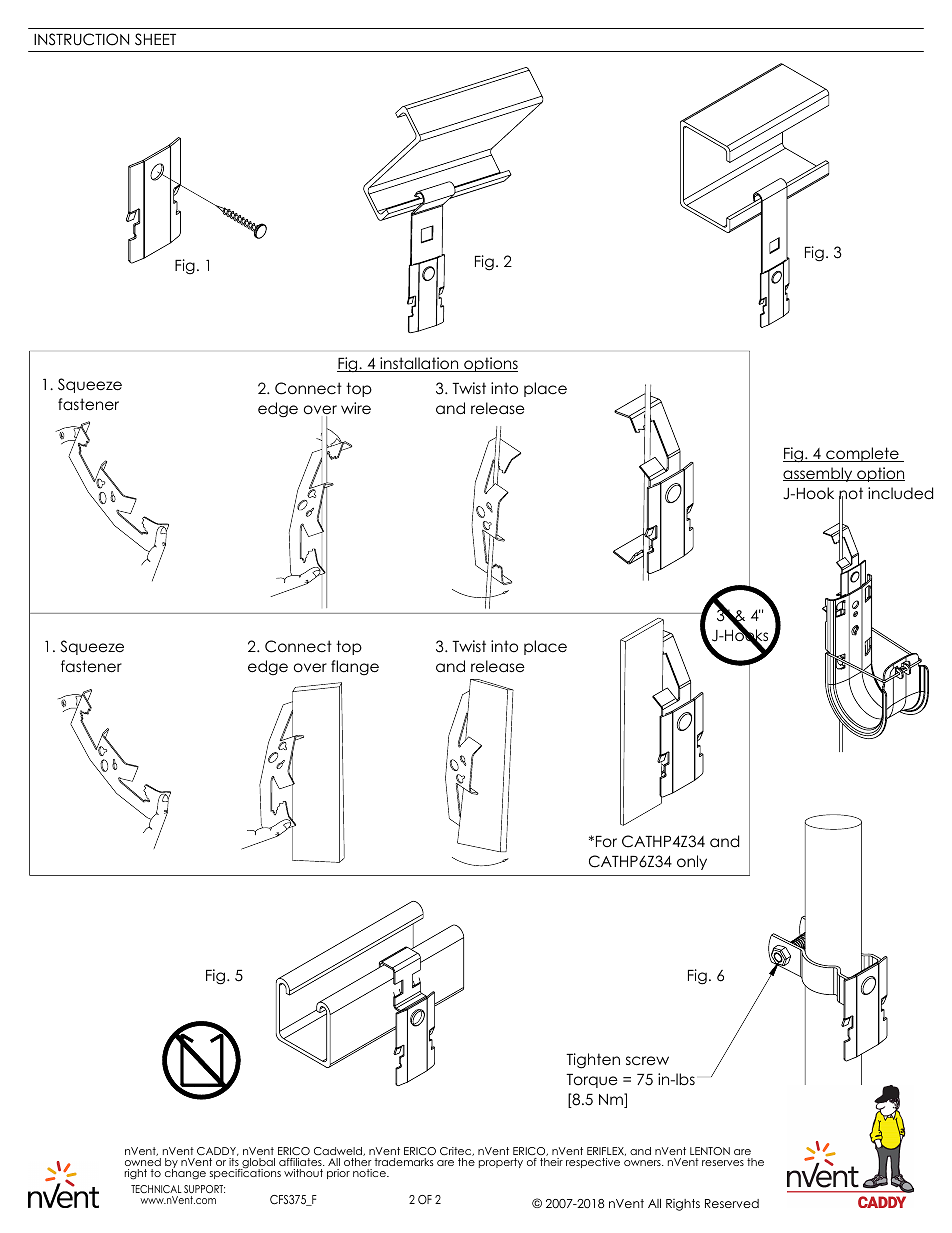  What do you see at coordinates (185, 1173) in the screenshot?
I see `change` at bounding box center [185, 1173].
